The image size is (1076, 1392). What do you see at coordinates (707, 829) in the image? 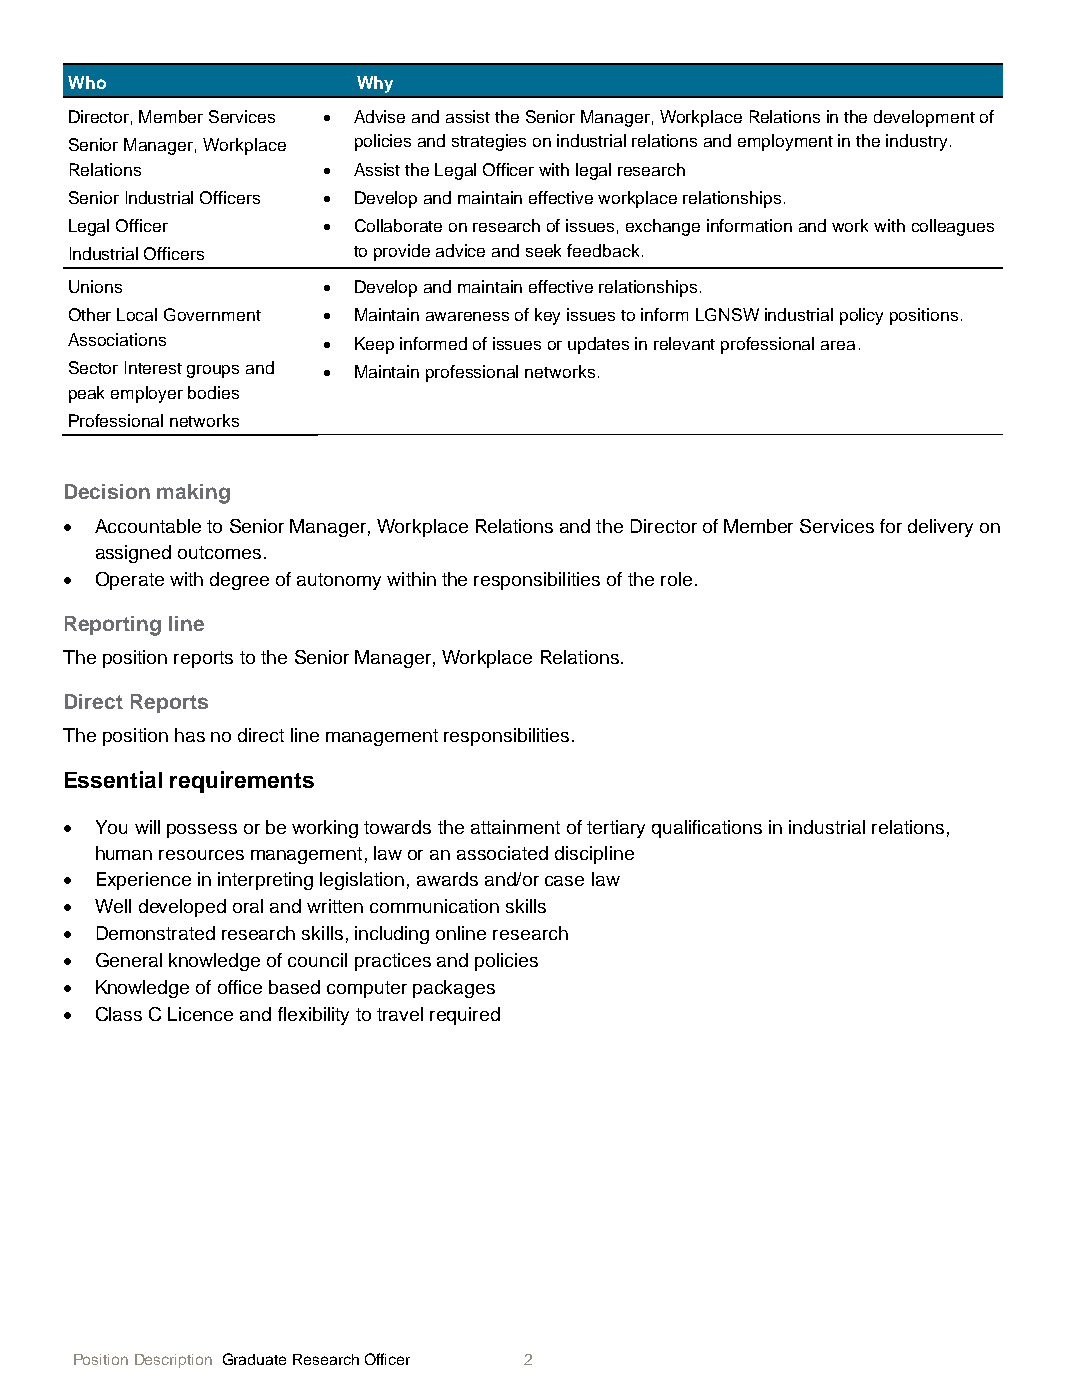
I see `qualifications` at bounding box center [707, 829].
